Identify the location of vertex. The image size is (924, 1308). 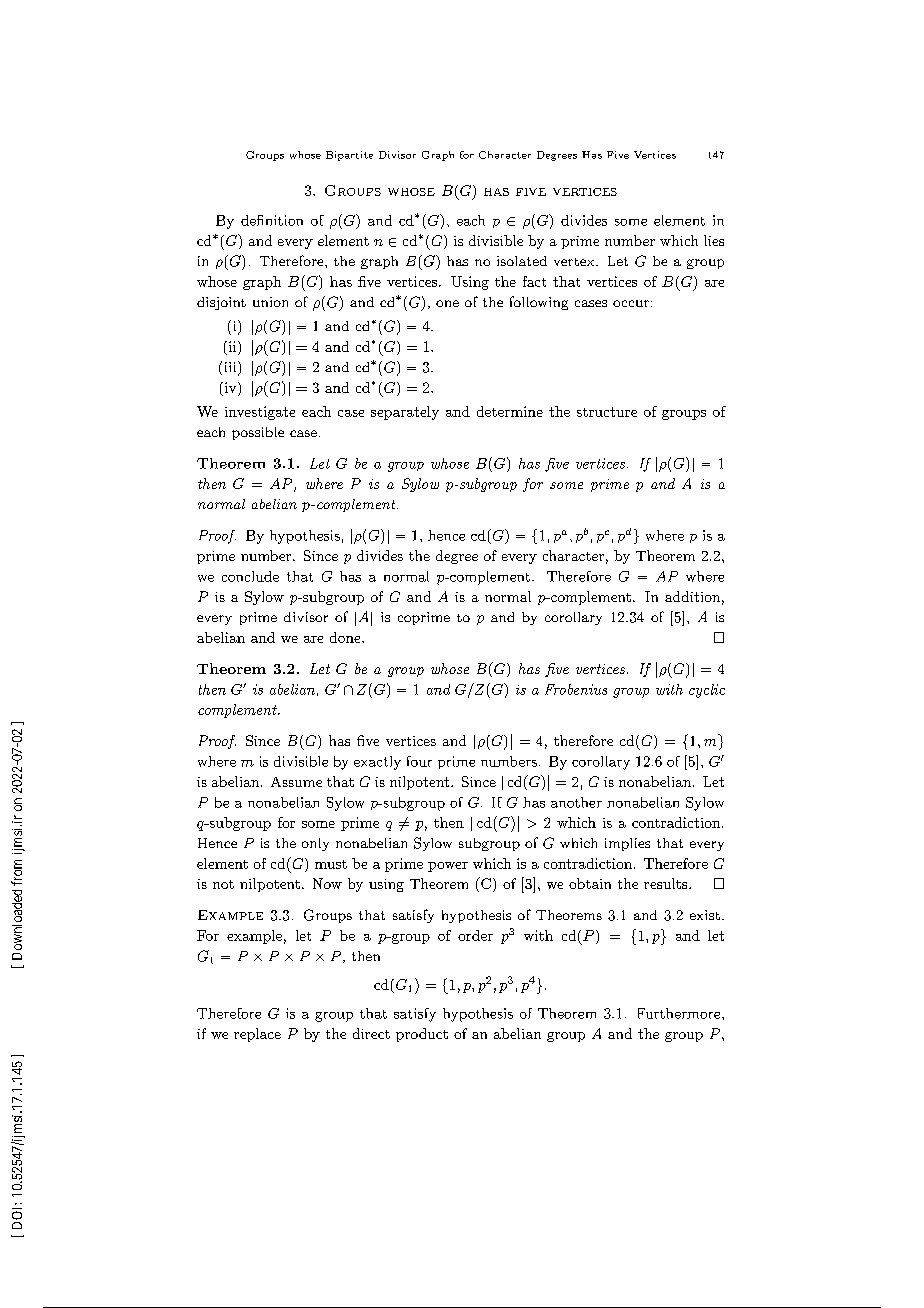
(575, 262).
